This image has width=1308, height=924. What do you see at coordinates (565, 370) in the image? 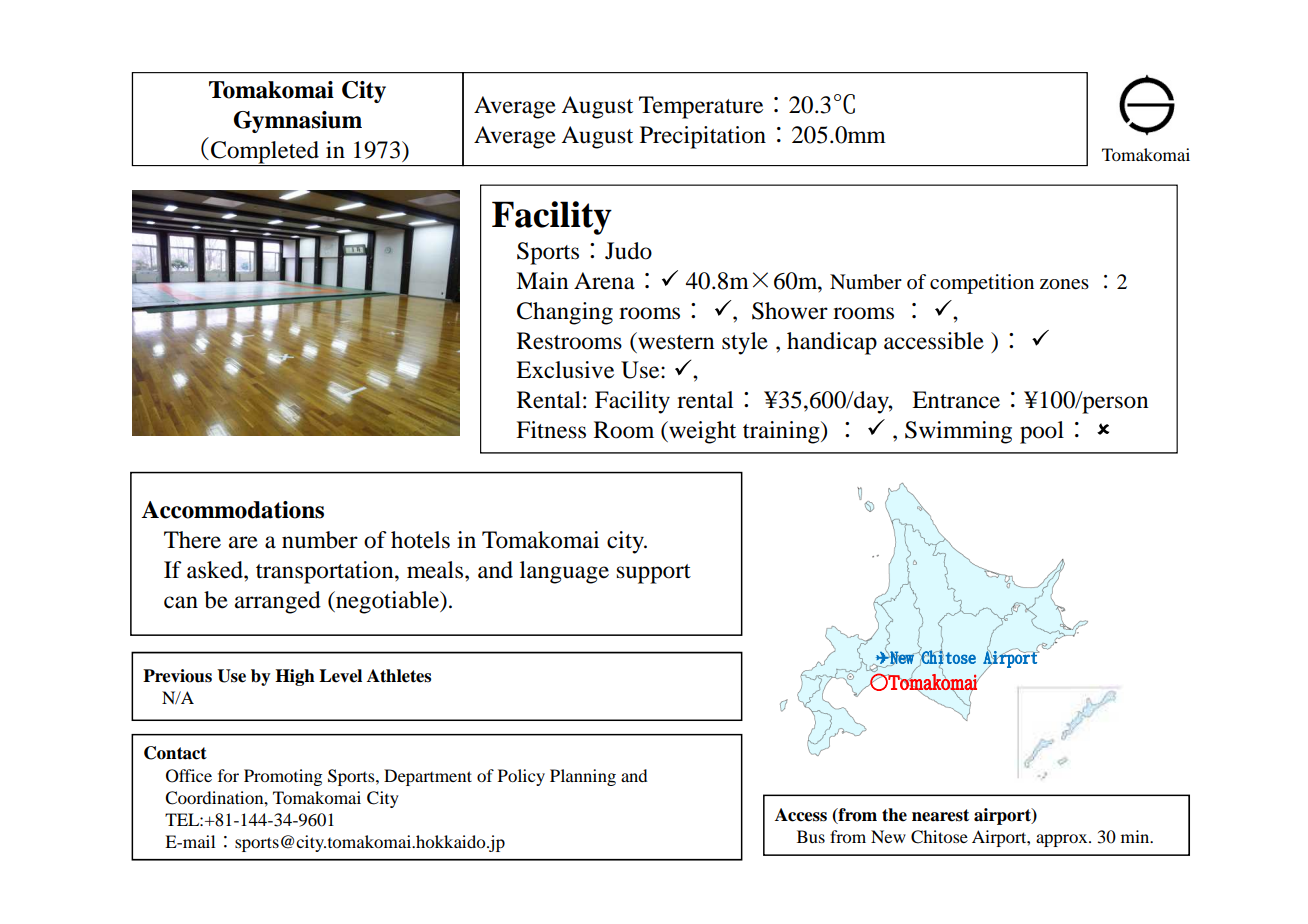
I see `Exclusive` at bounding box center [565, 370].
